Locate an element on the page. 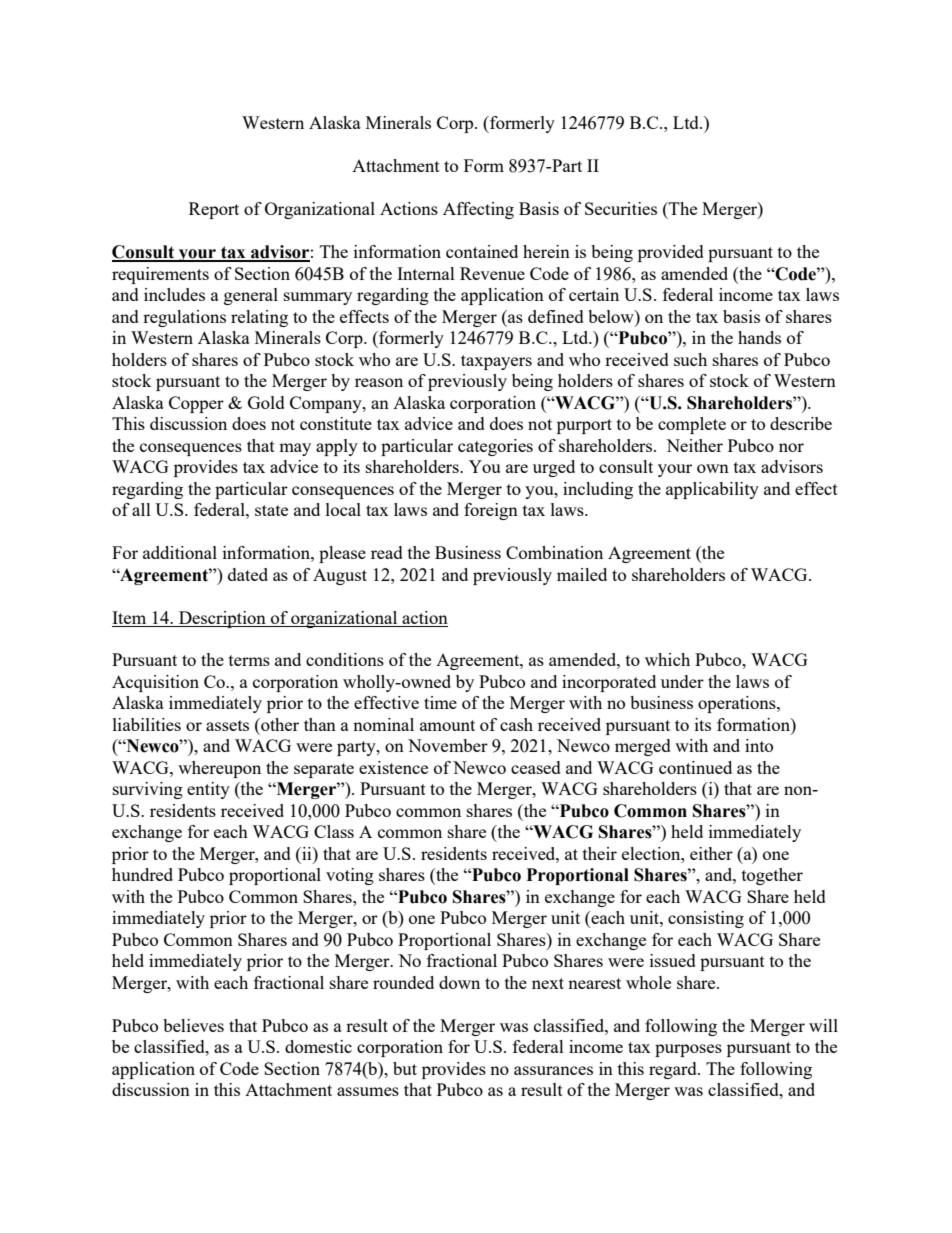  purposes is located at coordinates (688, 1050).
